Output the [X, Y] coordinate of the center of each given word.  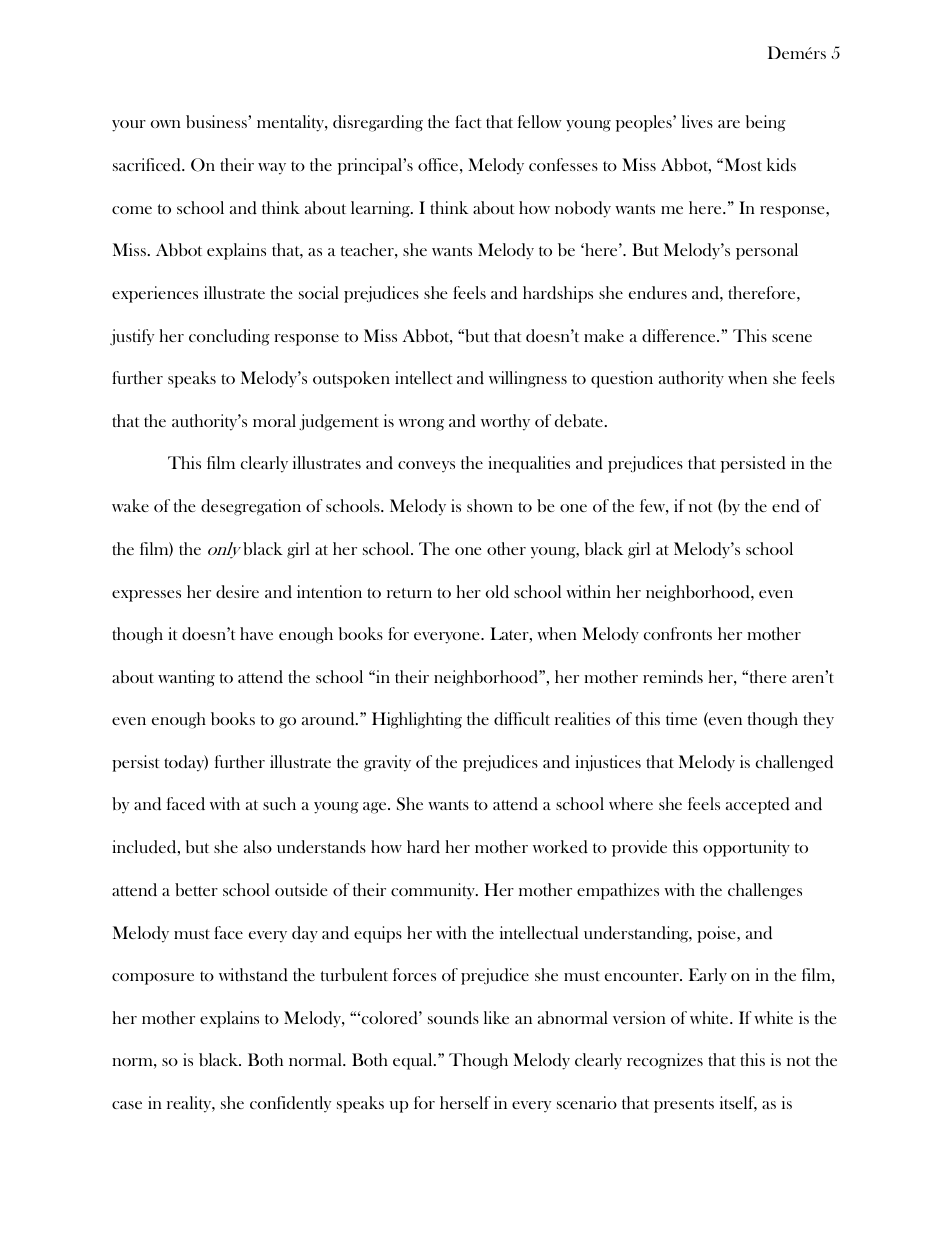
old [497, 591]
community [434, 891]
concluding [229, 337]
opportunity [746, 848]
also [258, 846]
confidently [290, 1104]
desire [237, 592]
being [766, 123]
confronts [678, 633]
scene [792, 338]
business [217, 122]
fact [468, 121]
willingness [528, 379]
